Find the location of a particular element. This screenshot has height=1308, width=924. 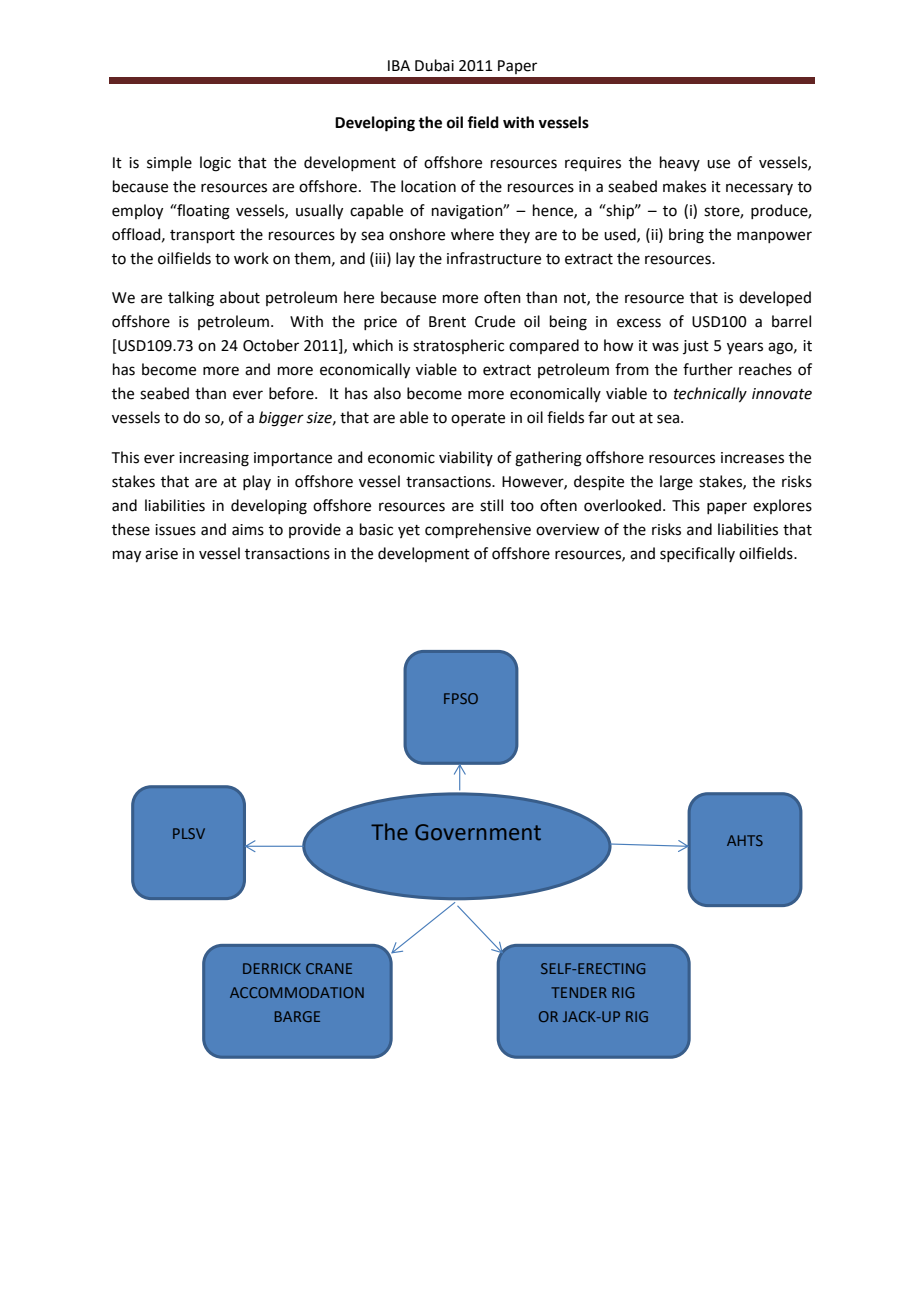

issues is located at coordinates (175, 530).
